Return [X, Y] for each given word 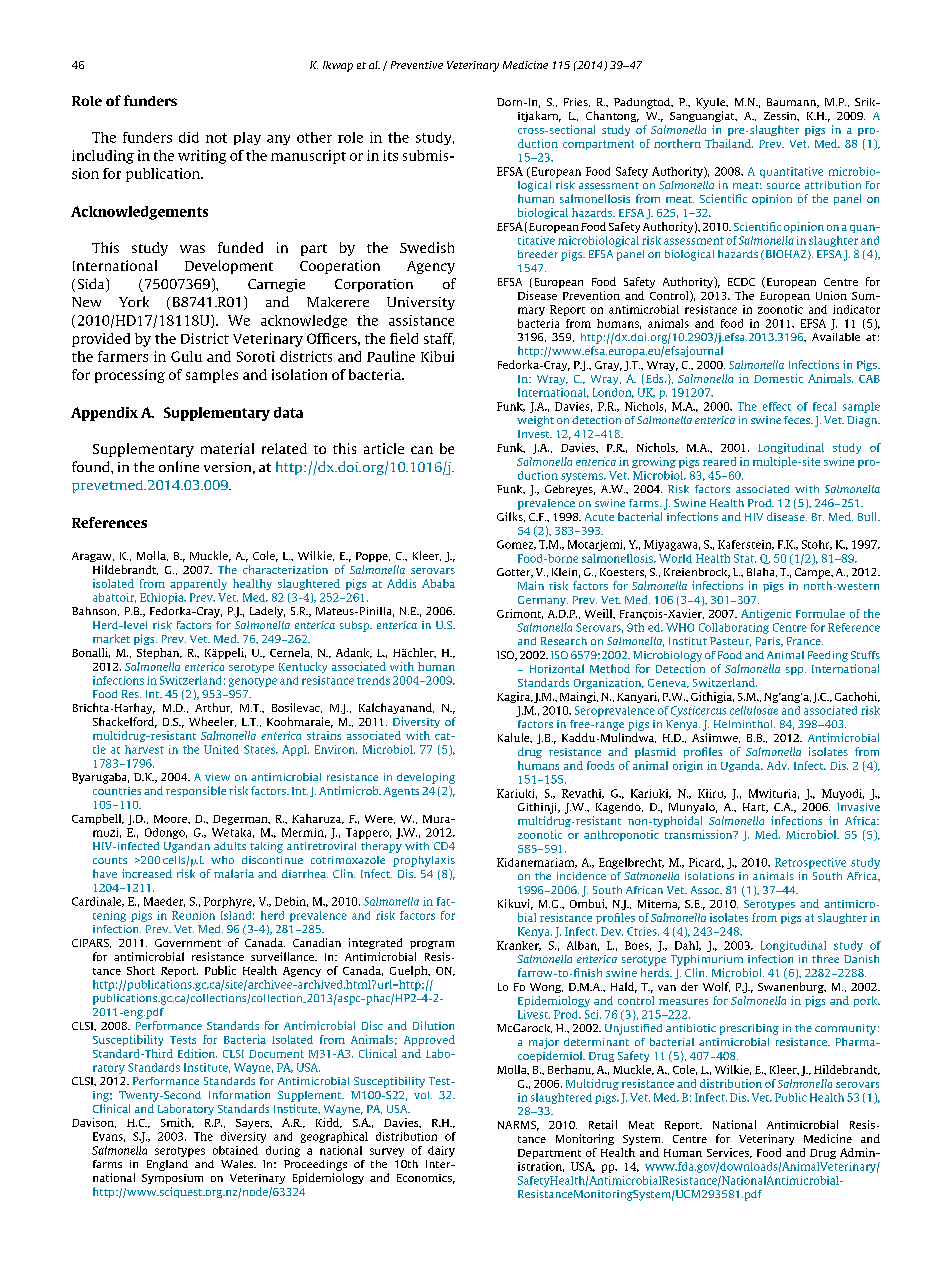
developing [426, 778]
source [783, 186]
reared [719, 461]
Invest [535, 434]
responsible [196, 791]
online [179, 466]
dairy [441, 1151]
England [167, 1165]
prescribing [749, 1029]
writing [202, 157]
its [390, 155]
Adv [778, 765]
